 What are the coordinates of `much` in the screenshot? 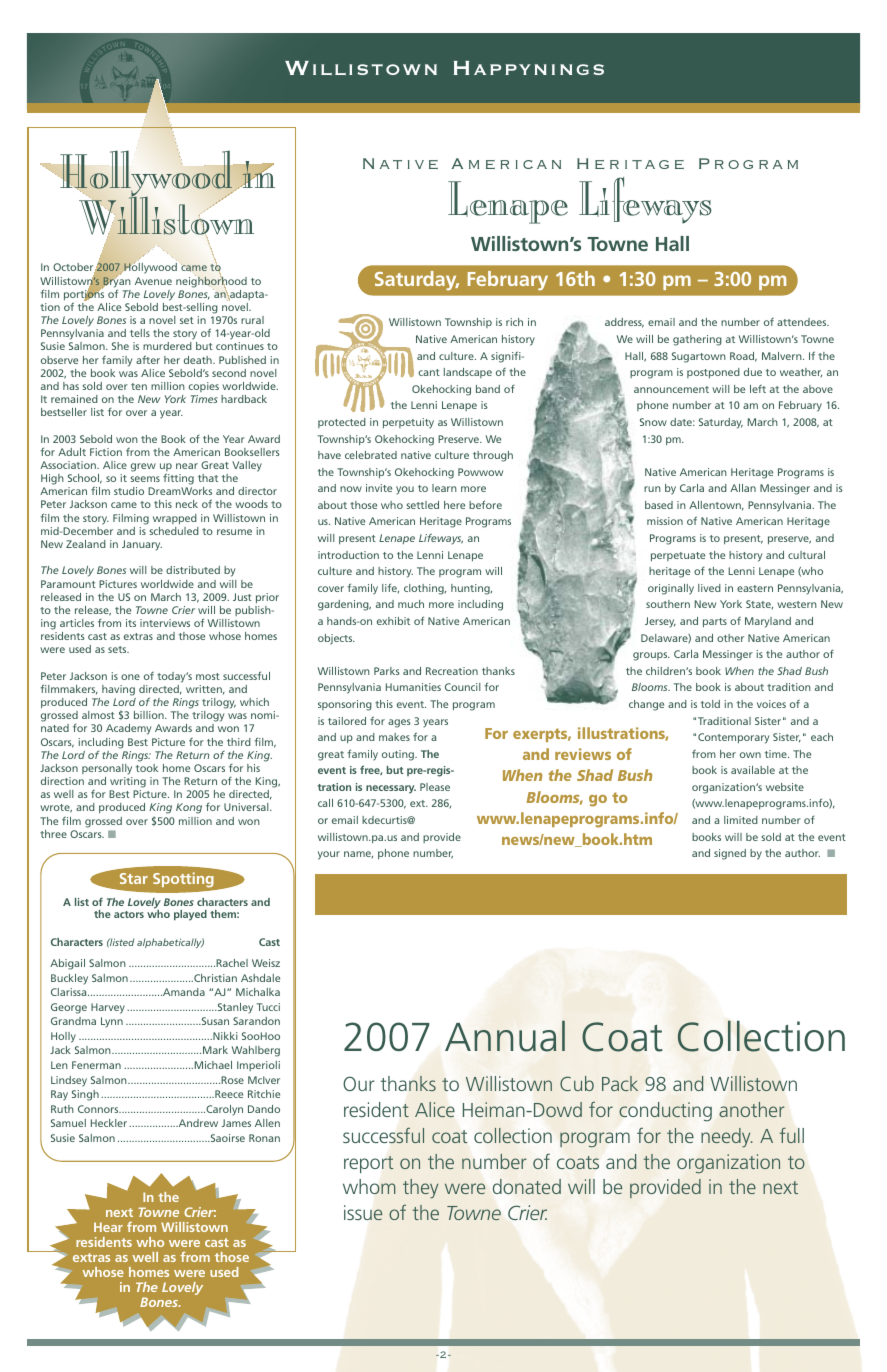 It's located at (411, 604).
